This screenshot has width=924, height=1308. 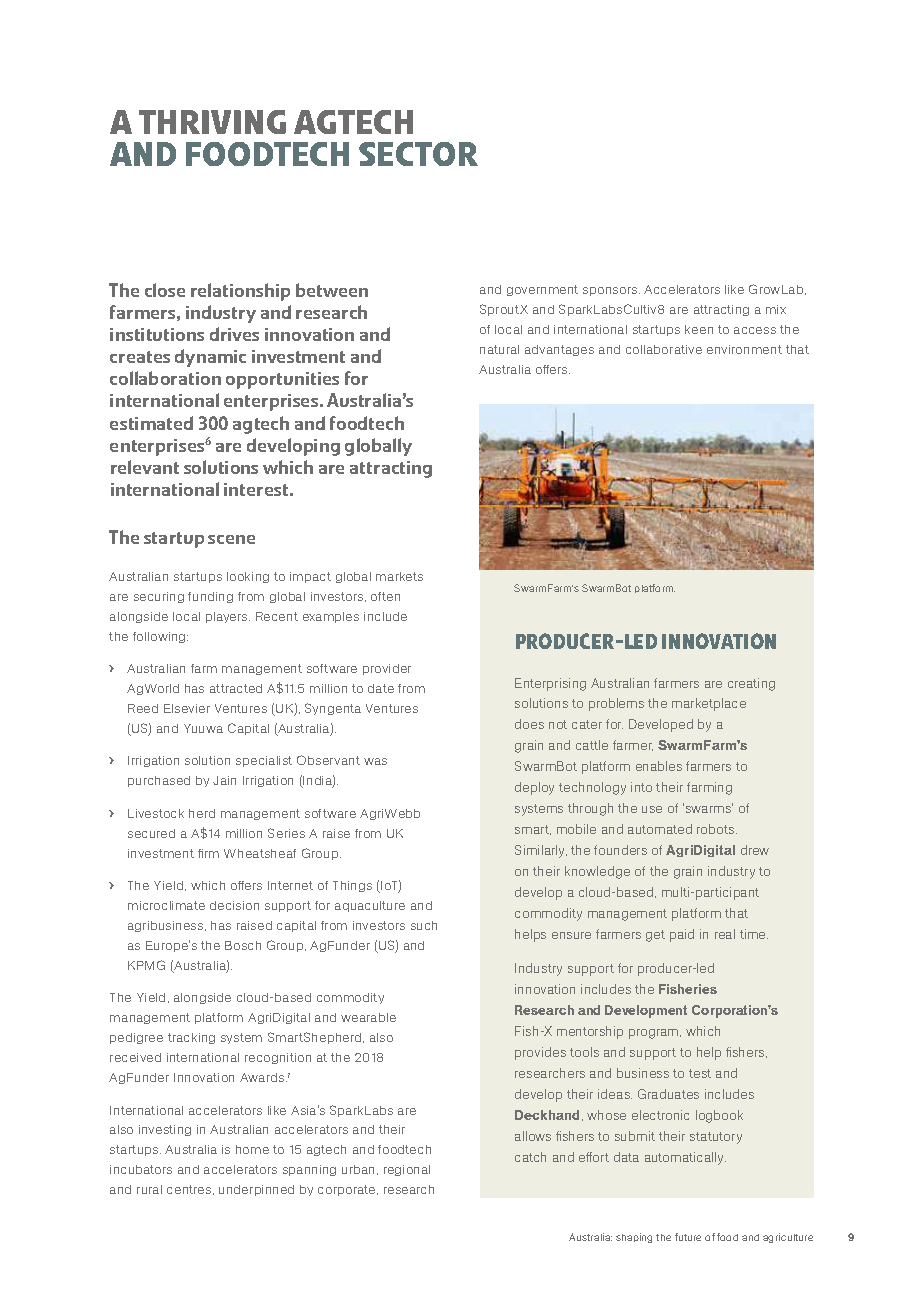 What do you see at coordinates (499, 349) in the screenshot?
I see `natural` at bounding box center [499, 349].
